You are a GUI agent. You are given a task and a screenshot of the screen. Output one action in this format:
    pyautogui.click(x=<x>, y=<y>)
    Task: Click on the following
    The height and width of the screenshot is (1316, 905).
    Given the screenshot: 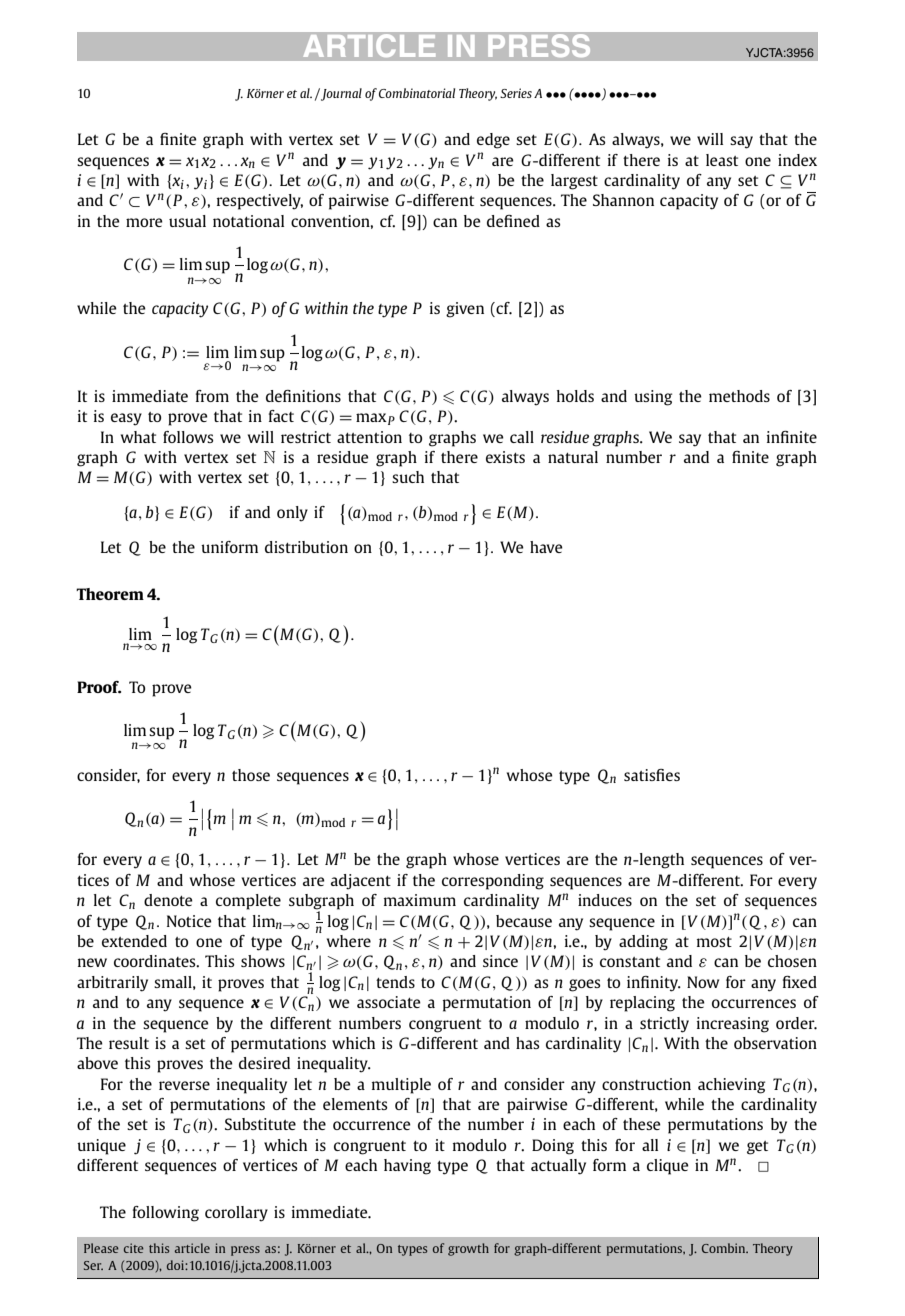 What is the action you would take?
    pyautogui.click(x=166, y=1214)
